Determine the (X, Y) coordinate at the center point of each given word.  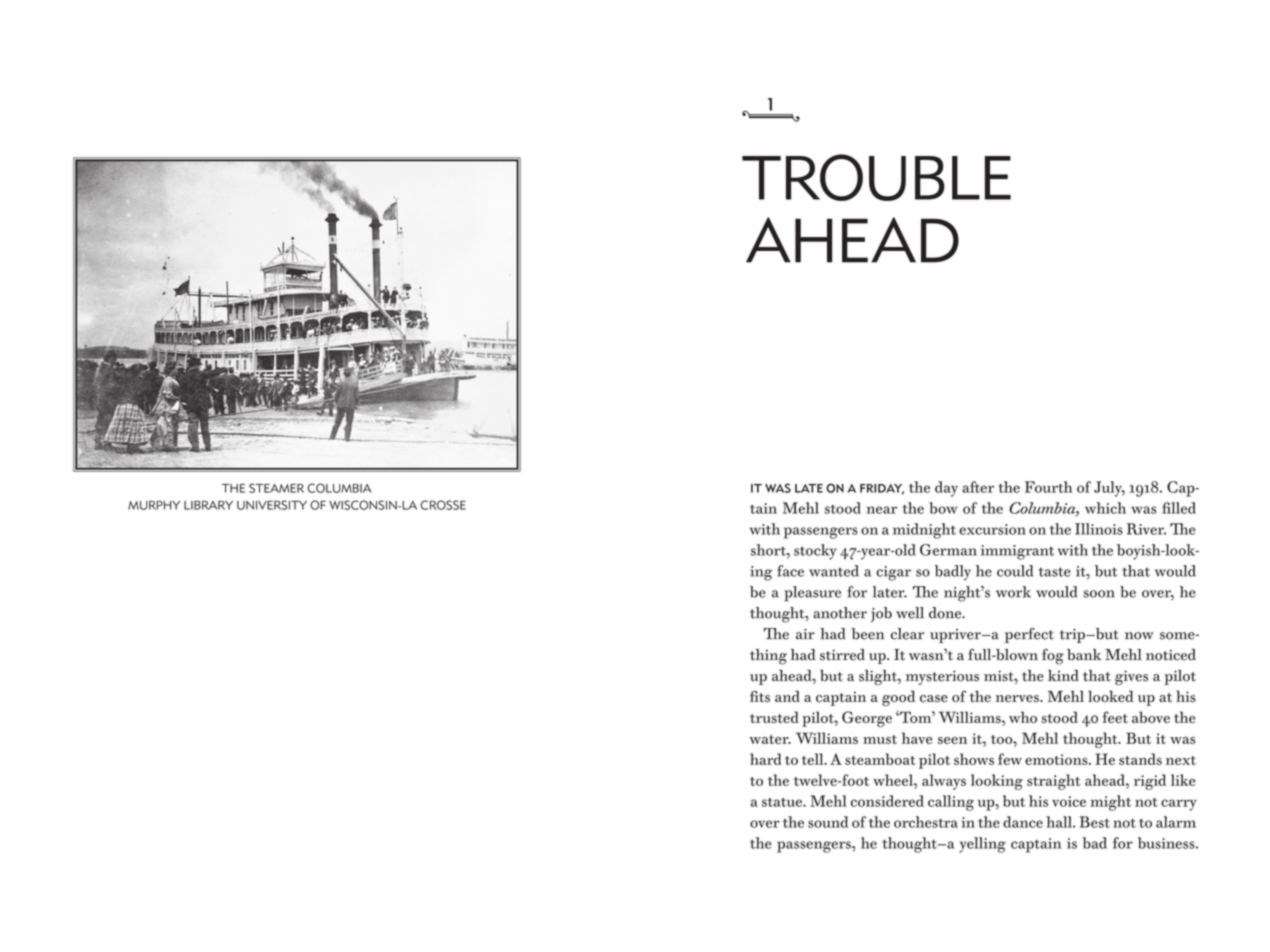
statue (783, 802)
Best (1095, 822)
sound (828, 822)
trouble (876, 177)
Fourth (1048, 487)
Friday (882, 489)
